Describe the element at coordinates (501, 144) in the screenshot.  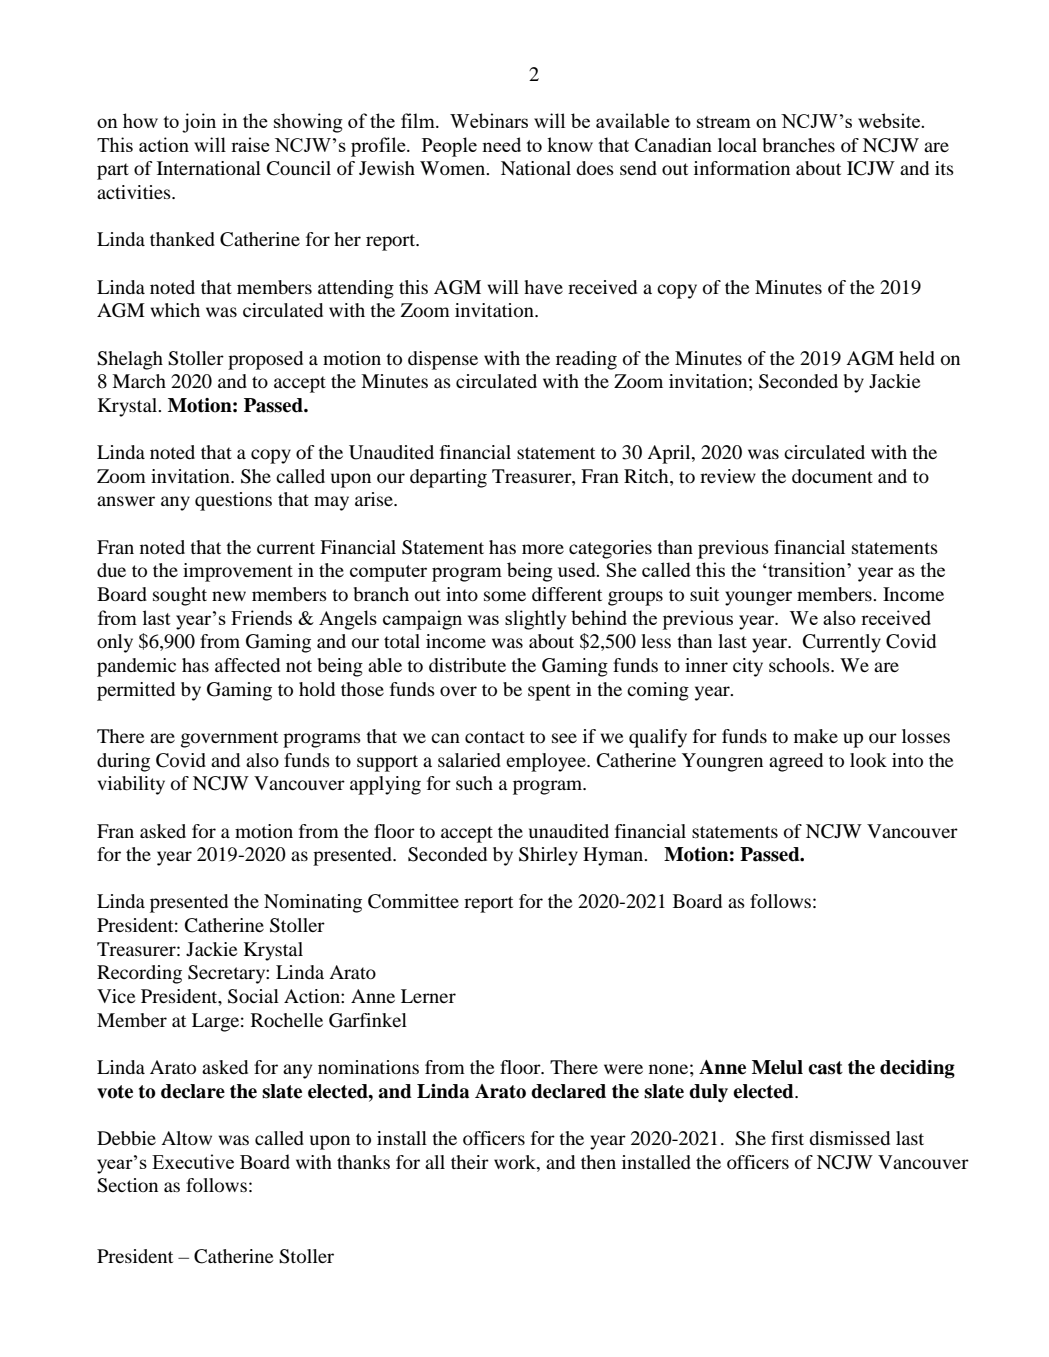
I see `need` at that location.
